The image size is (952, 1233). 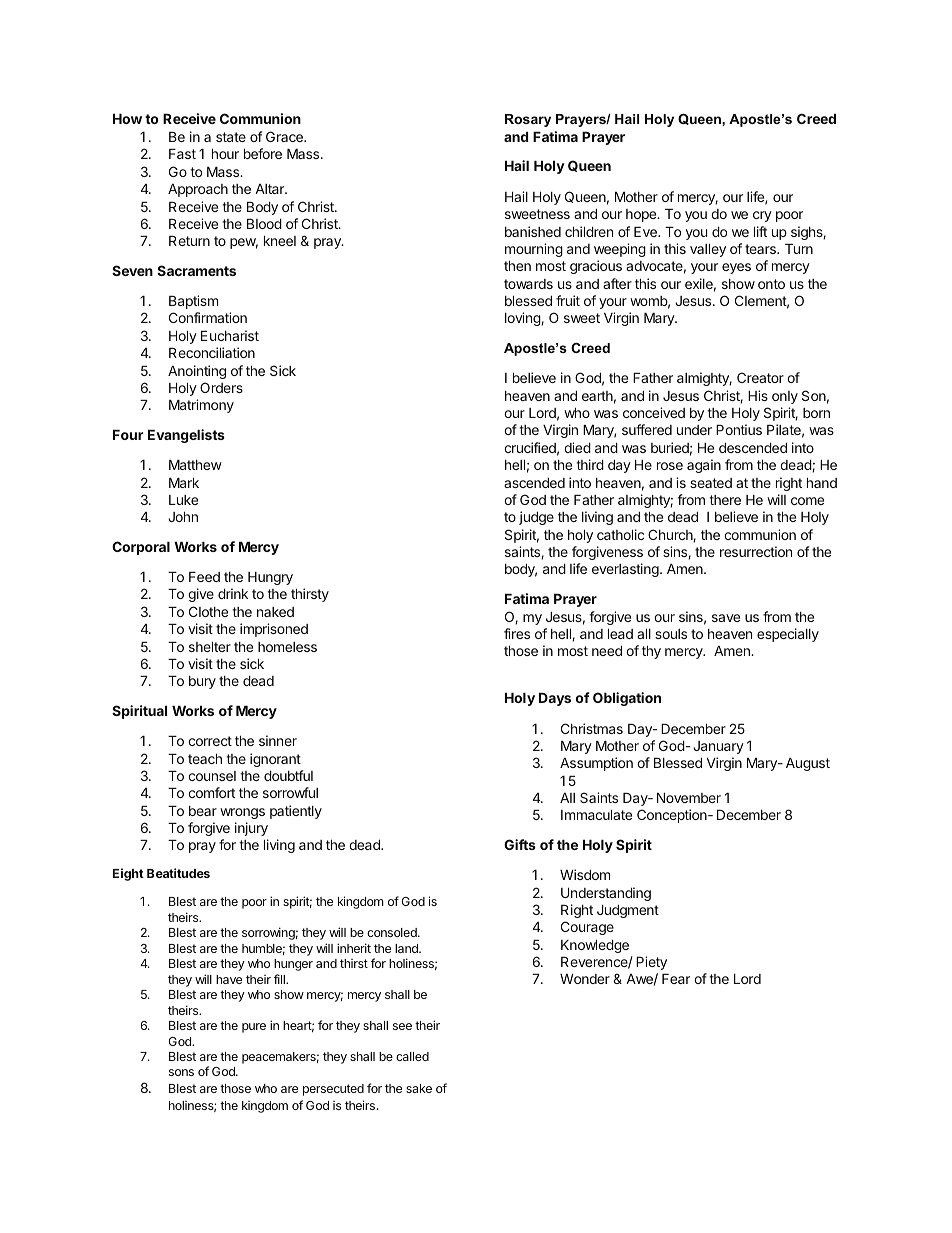 What do you see at coordinates (528, 120) in the screenshot?
I see `Rosary` at bounding box center [528, 120].
